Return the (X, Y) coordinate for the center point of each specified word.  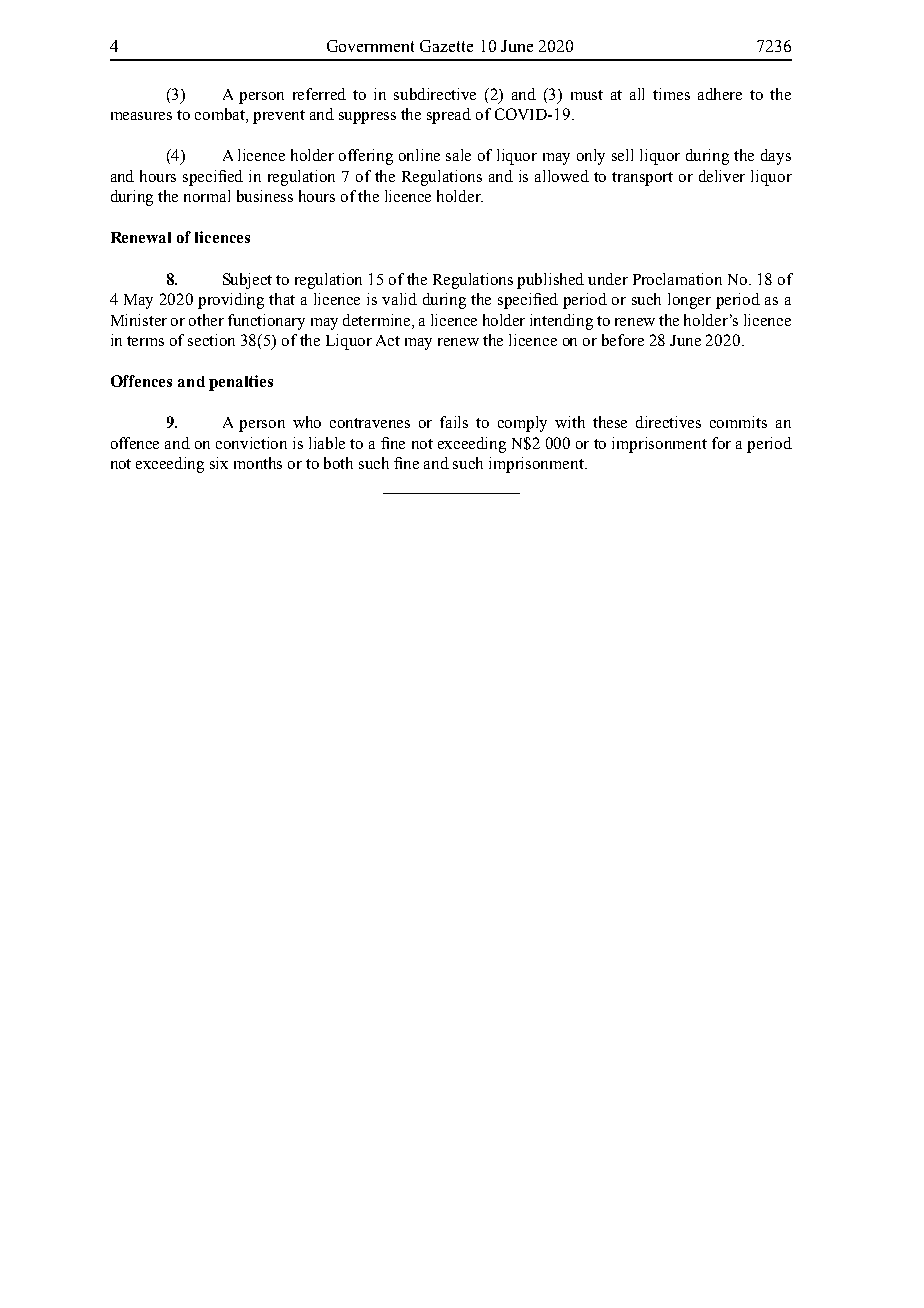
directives (668, 422)
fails (454, 422)
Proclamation (677, 279)
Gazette (446, 46)
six (219, 463)
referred (319, 94)
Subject (247, 281)
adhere (720, 94)
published (550, 281)
